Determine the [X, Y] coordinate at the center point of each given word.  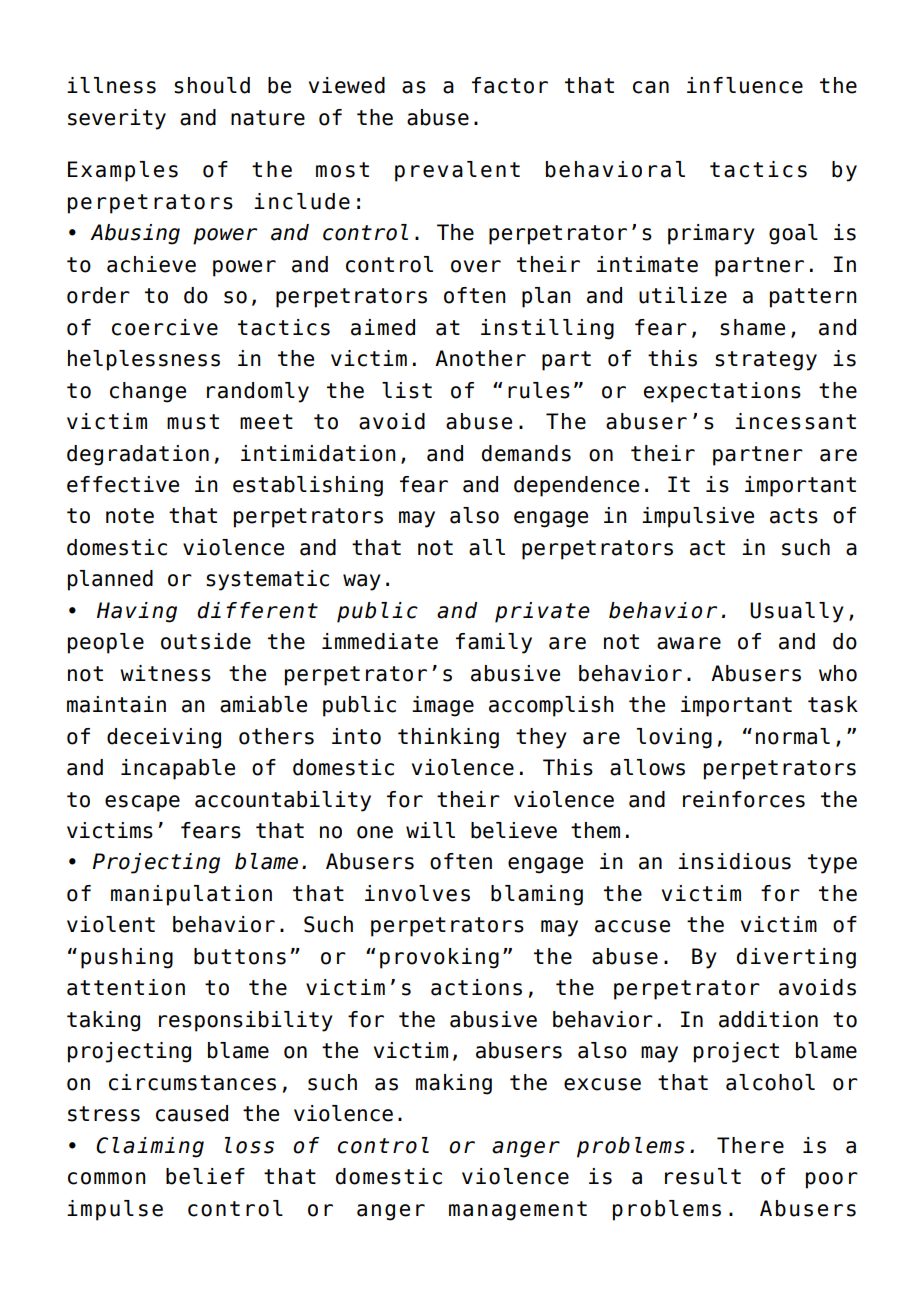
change [148, 392]
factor [510, 85]
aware [689, 643]
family [494, 643]
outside [206, 641]
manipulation [191, 895]
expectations [722, 392]
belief [205, 1176]
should [212, 85]
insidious [734, 861]
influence [745, 85]
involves [417, 893]
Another [480, 358]
